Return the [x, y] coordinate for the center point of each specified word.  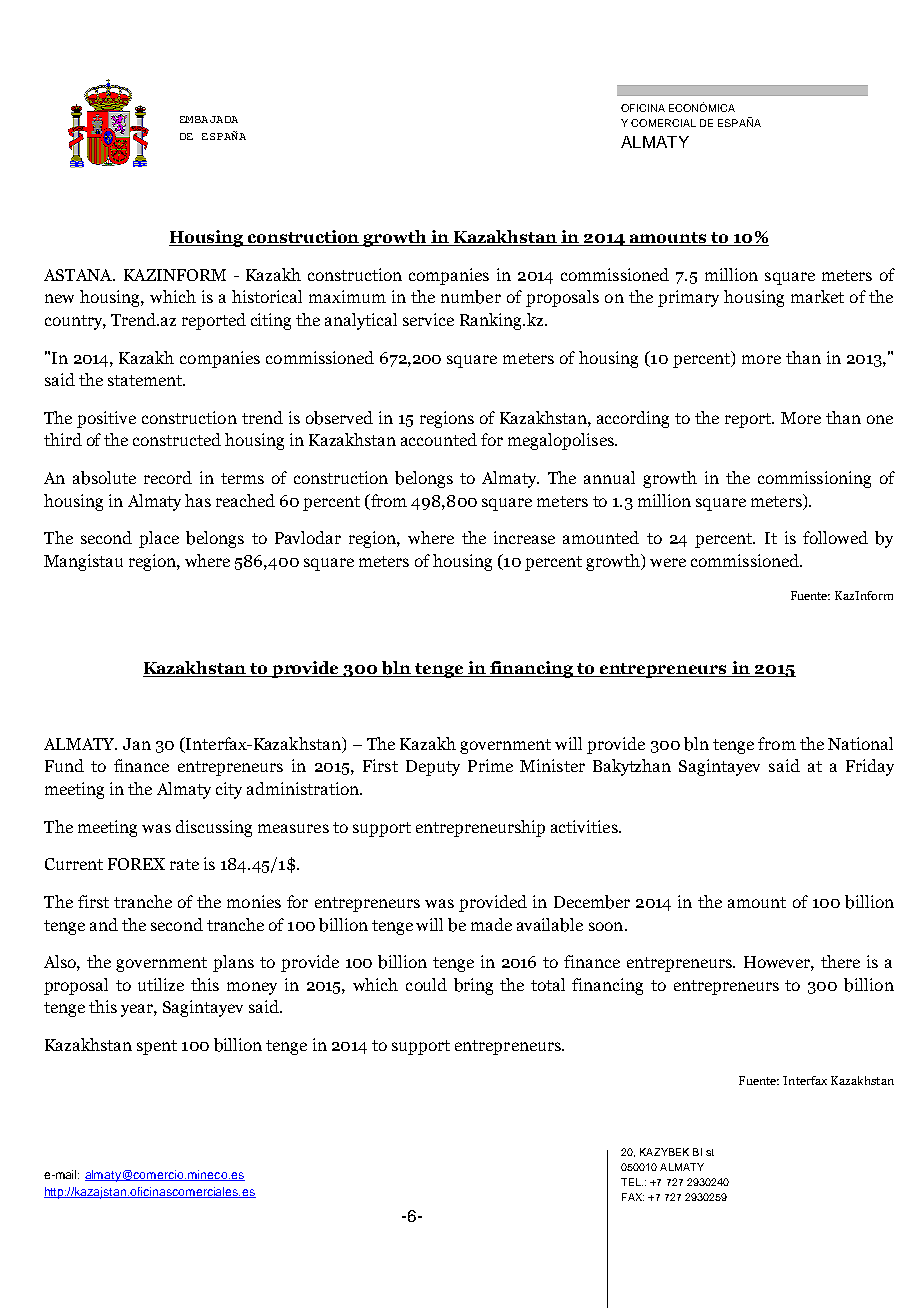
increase [524, 537]
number [471, 297]
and [104, 924]
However [779, 963]
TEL [632, 1182]
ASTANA [79, 275]
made [491, 924]
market [817, 296]
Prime [490, 765]
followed [835, 537]
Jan [137, 744]
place [159, 539]
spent [157, 1047]
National [860, 743]
